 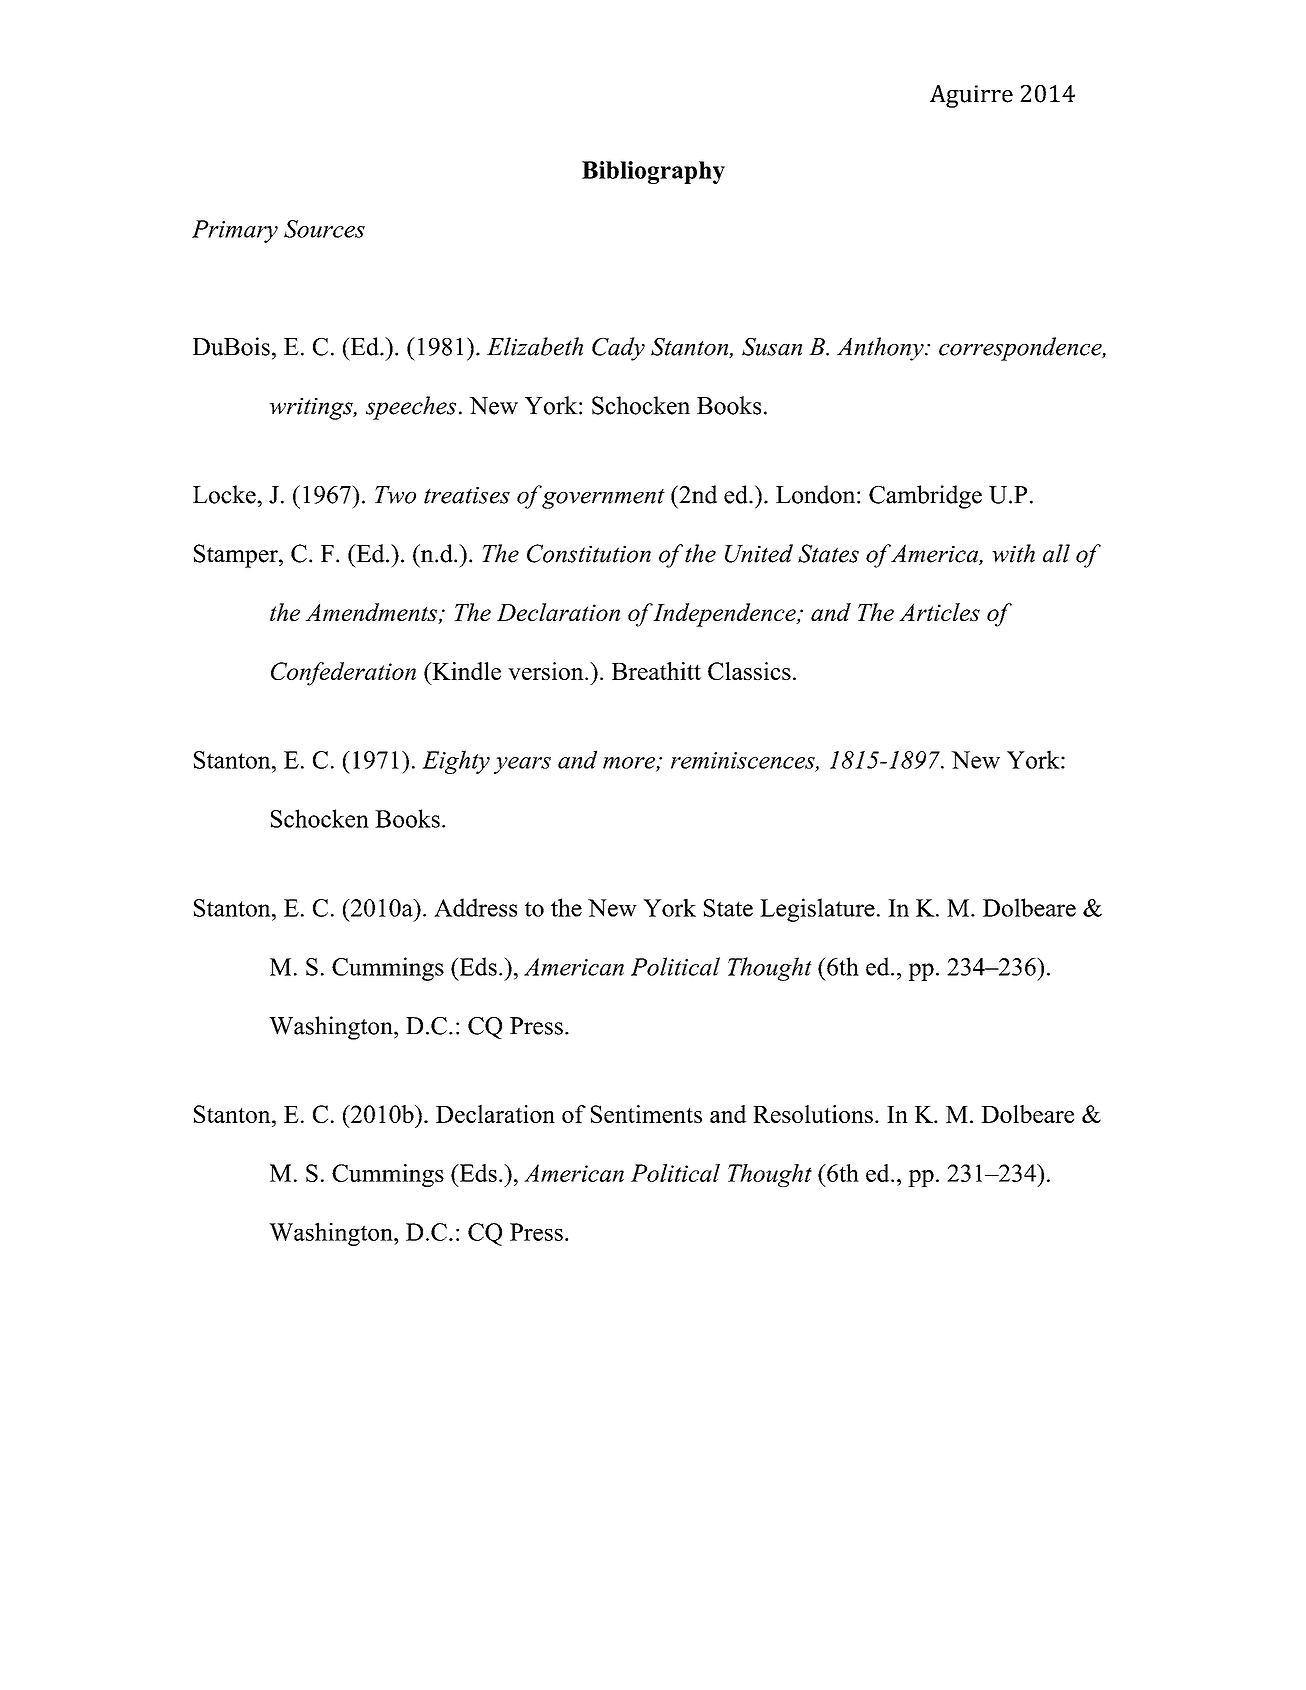 What do you see at coordinates (324, 229) in the screenshot?
I see `Sources` at bounding box center [324, 229].
